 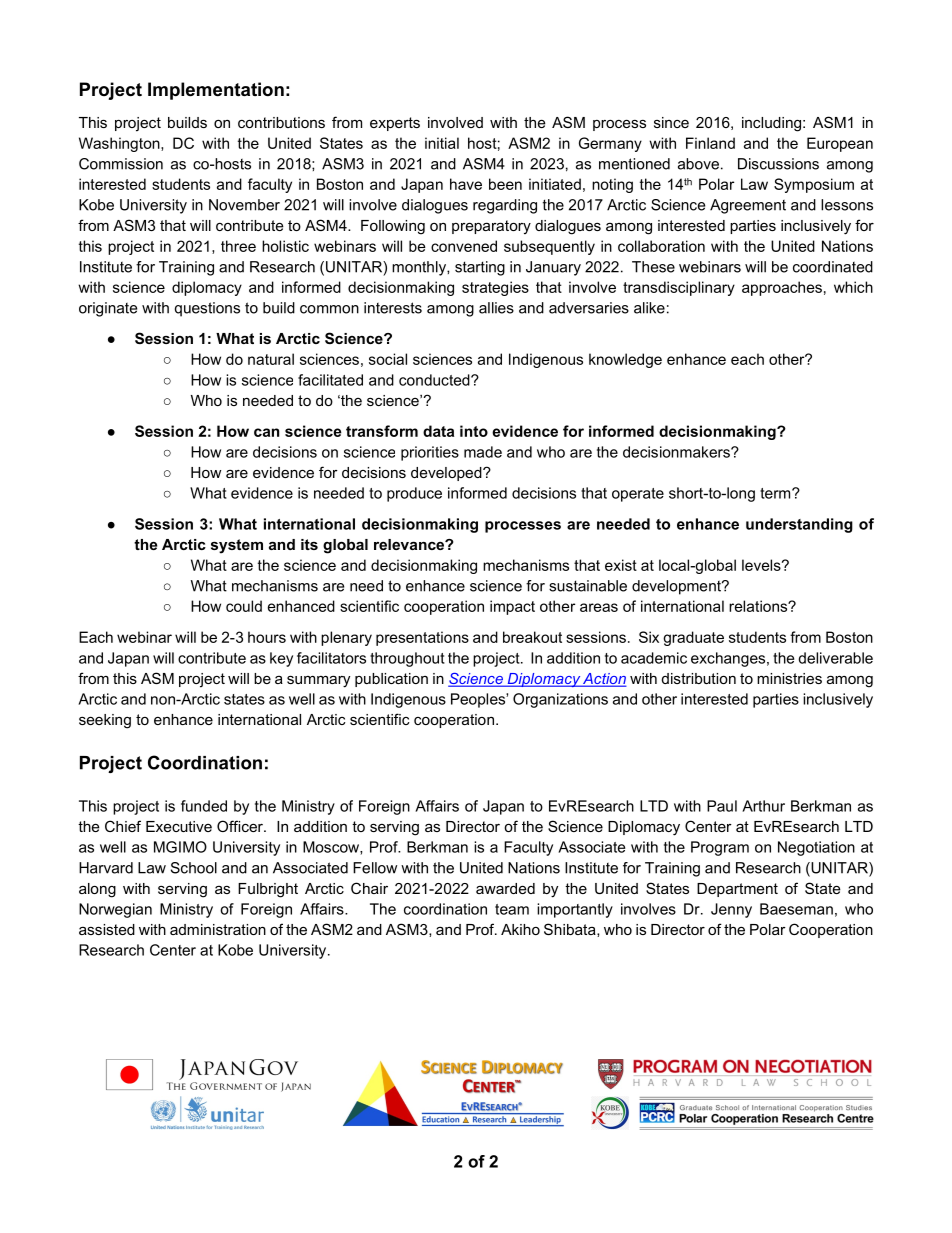 I want to click on conducted, so click(x=435, y=380).
